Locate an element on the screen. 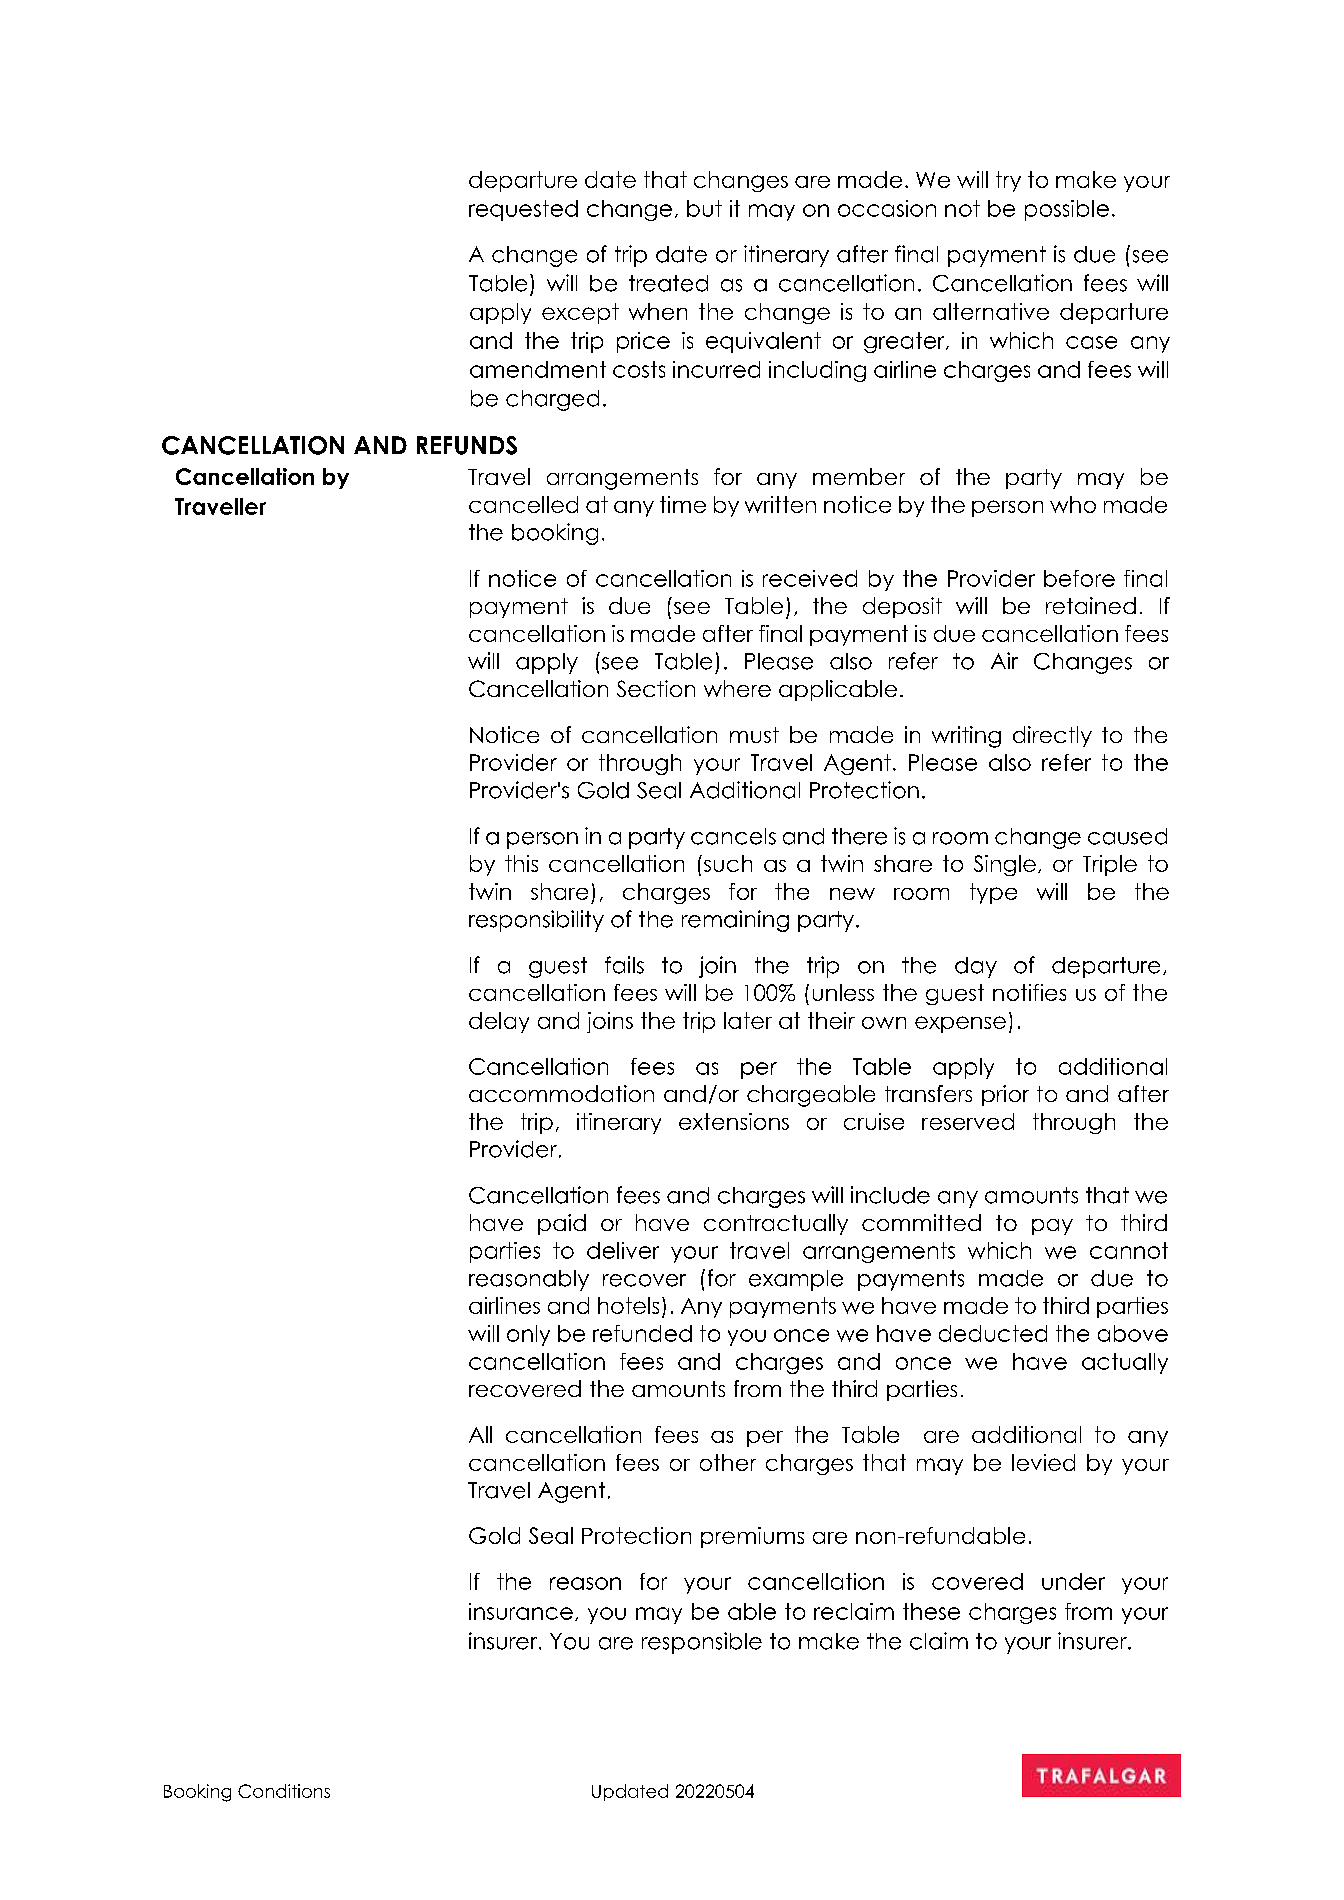  requested is located at coordinates (523, 210).
